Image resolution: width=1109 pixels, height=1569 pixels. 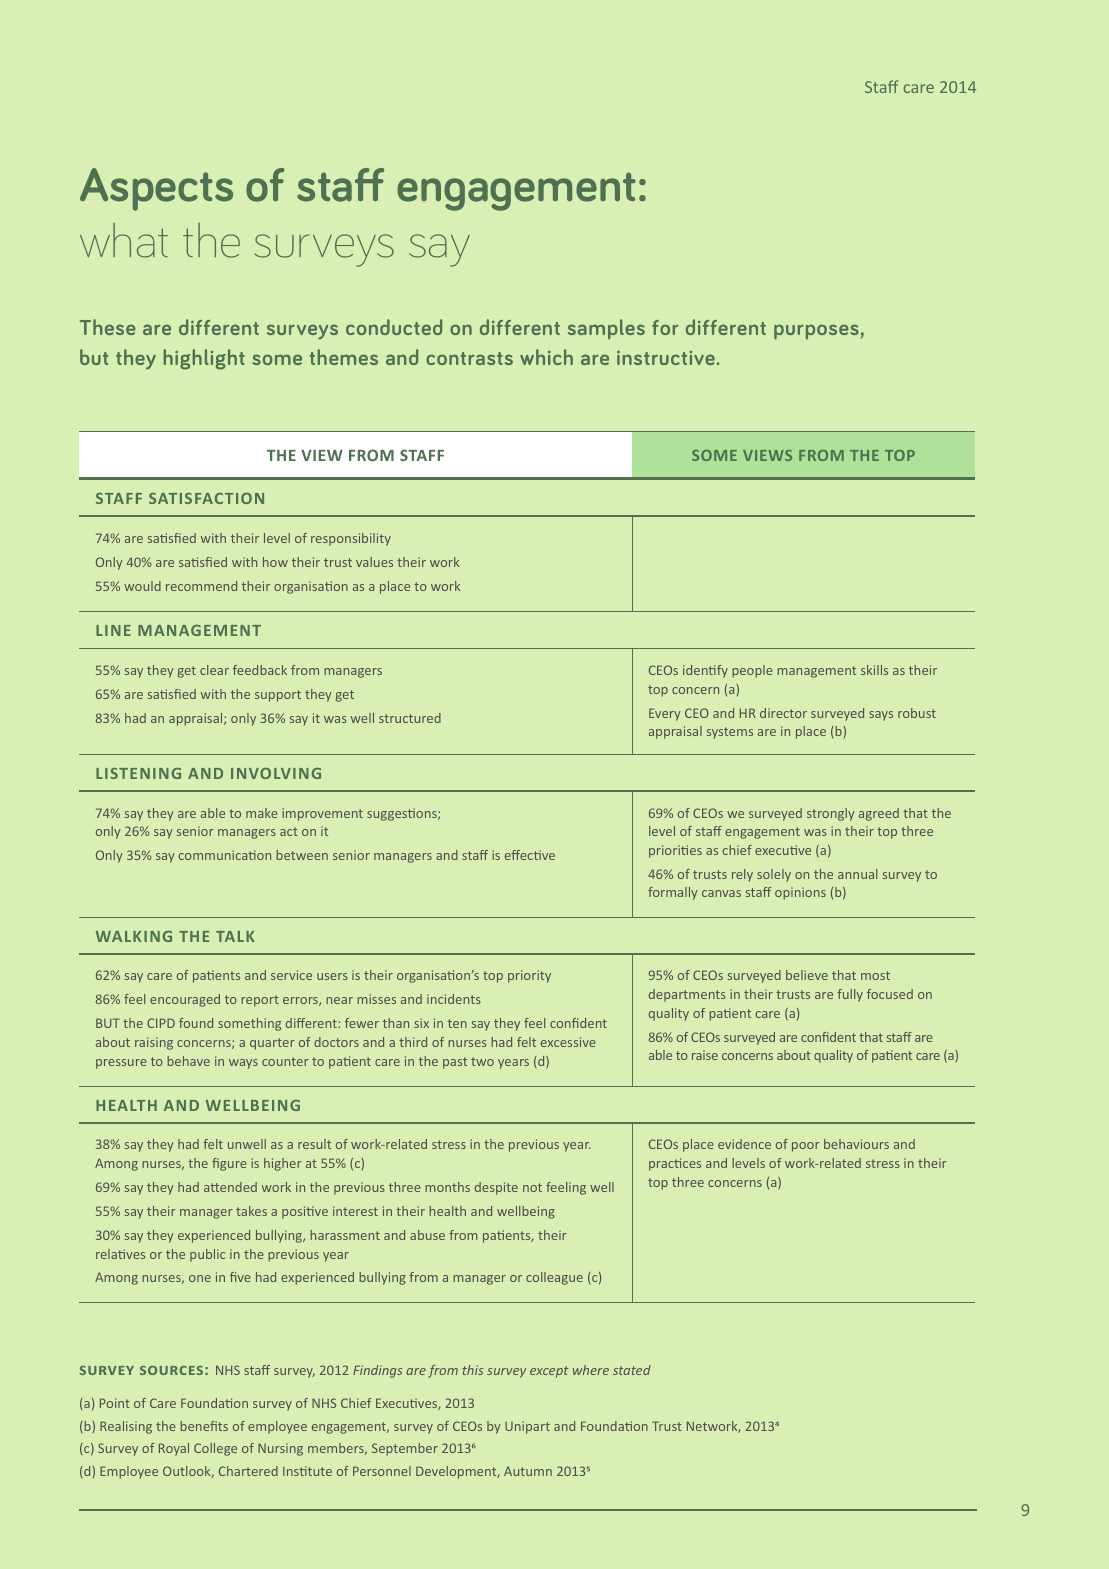 I want to click on purposes, so click(x=816, y=331).
